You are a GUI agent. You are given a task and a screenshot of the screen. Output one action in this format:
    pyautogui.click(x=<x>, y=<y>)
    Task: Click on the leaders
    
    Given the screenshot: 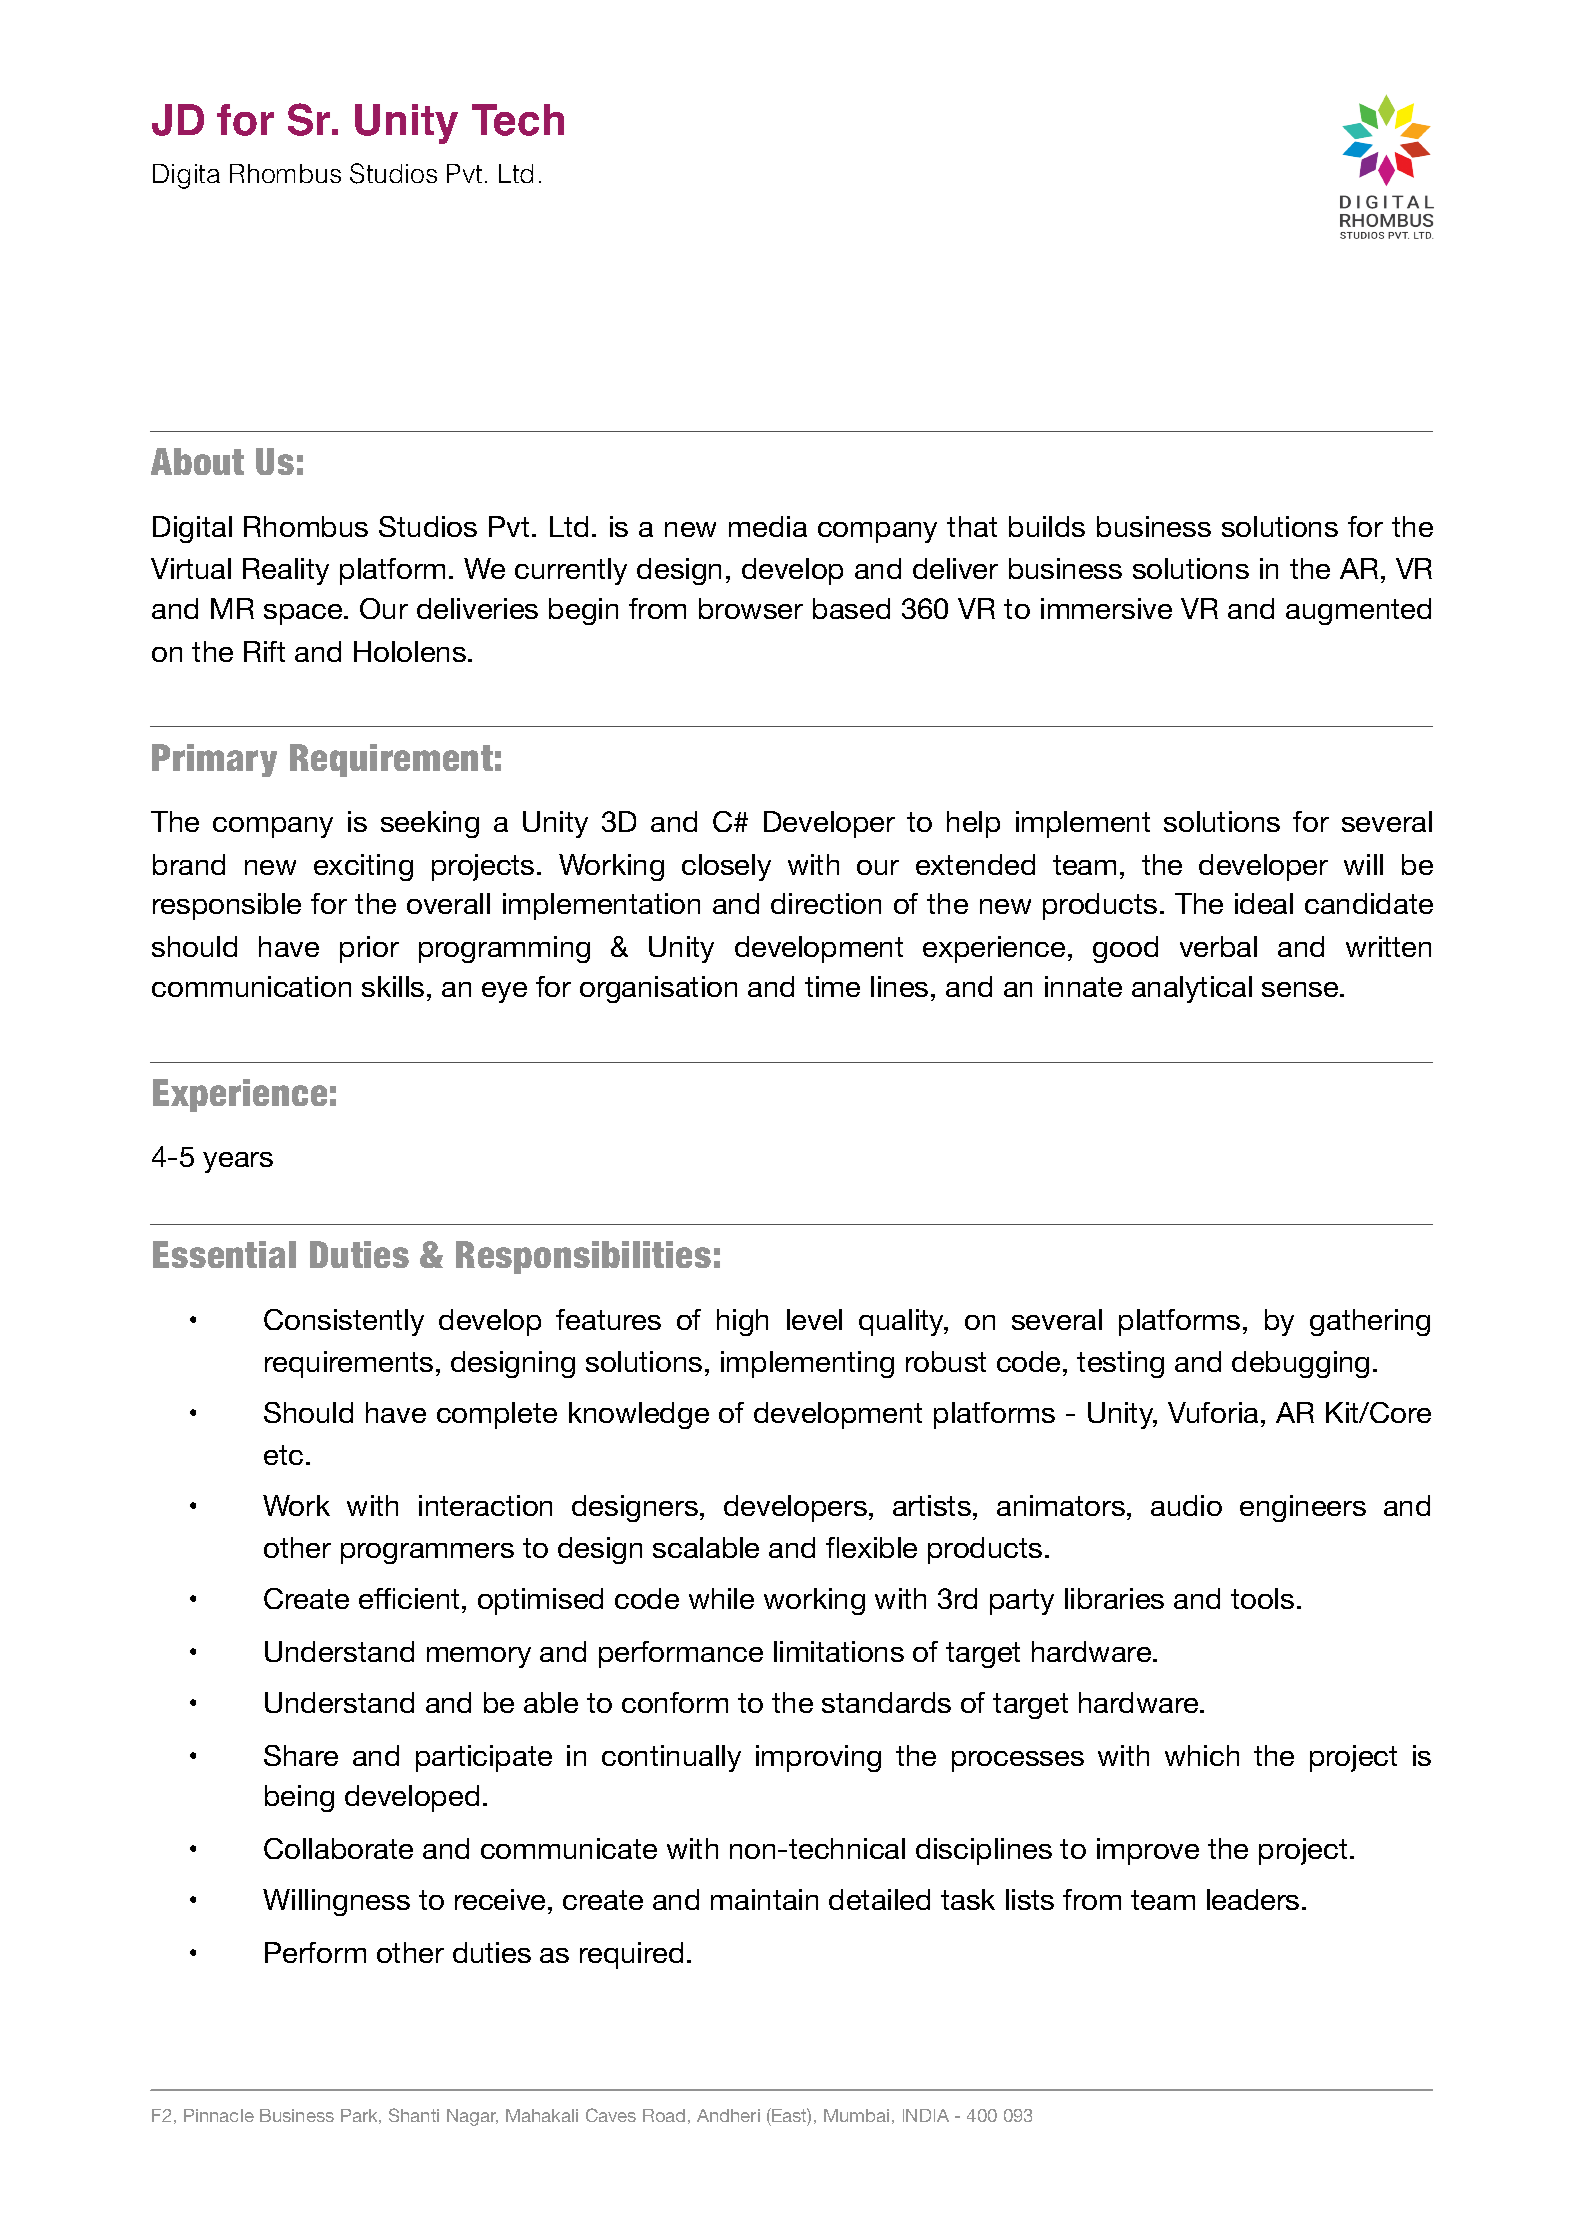 What is the action you would take?
    pyautogui.click(x=1253, y=1899)
